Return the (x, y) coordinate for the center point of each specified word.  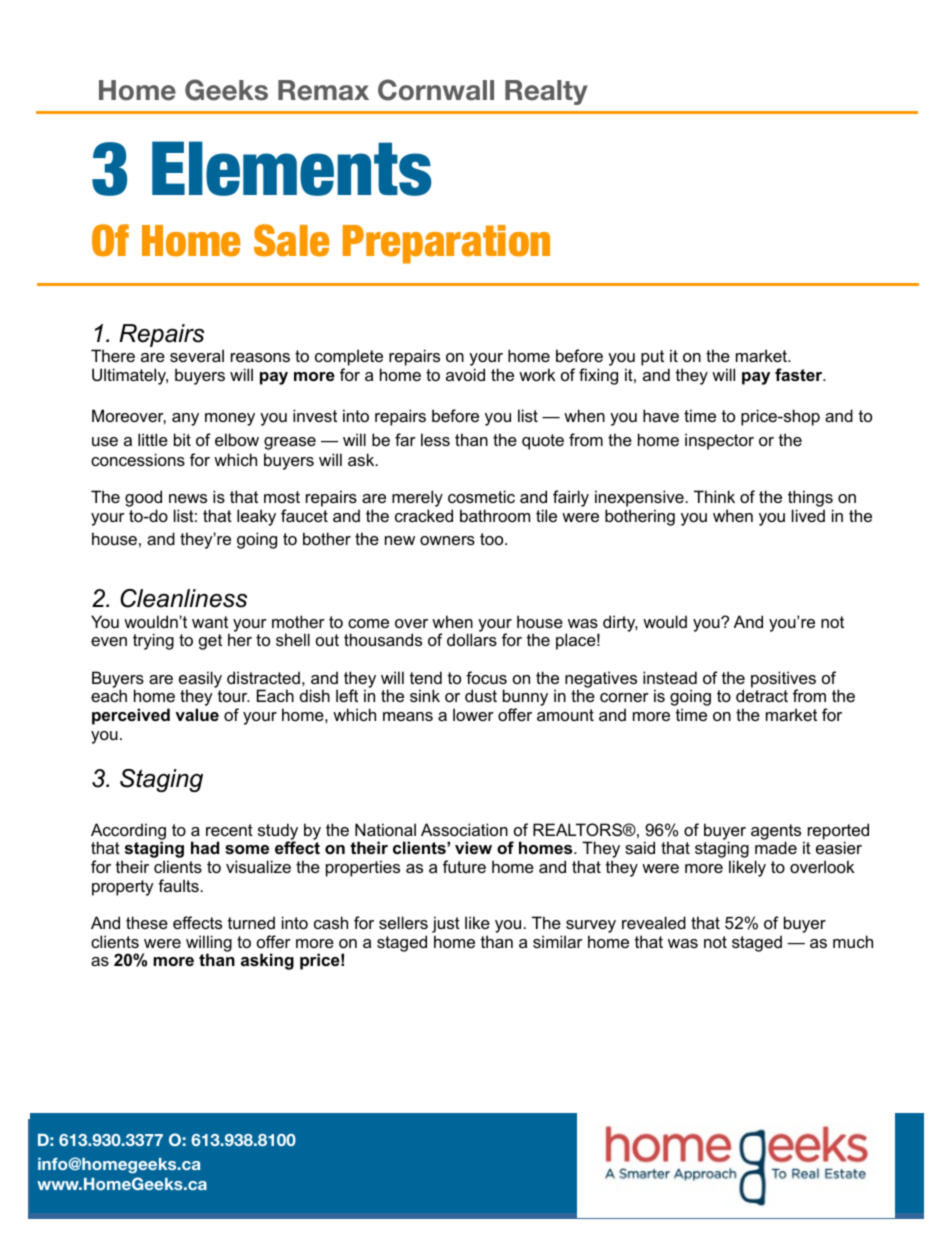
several (197, 355)
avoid (465, 374)
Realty (546, 92)
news (188, 498)
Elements (292, 168)
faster (800, 374)
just (446, 926)
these (147, 922)
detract (762, 695)
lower (473, 714)
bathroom (495, 515)
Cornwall (436, 90)
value (197, 714)
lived (808, 515)
